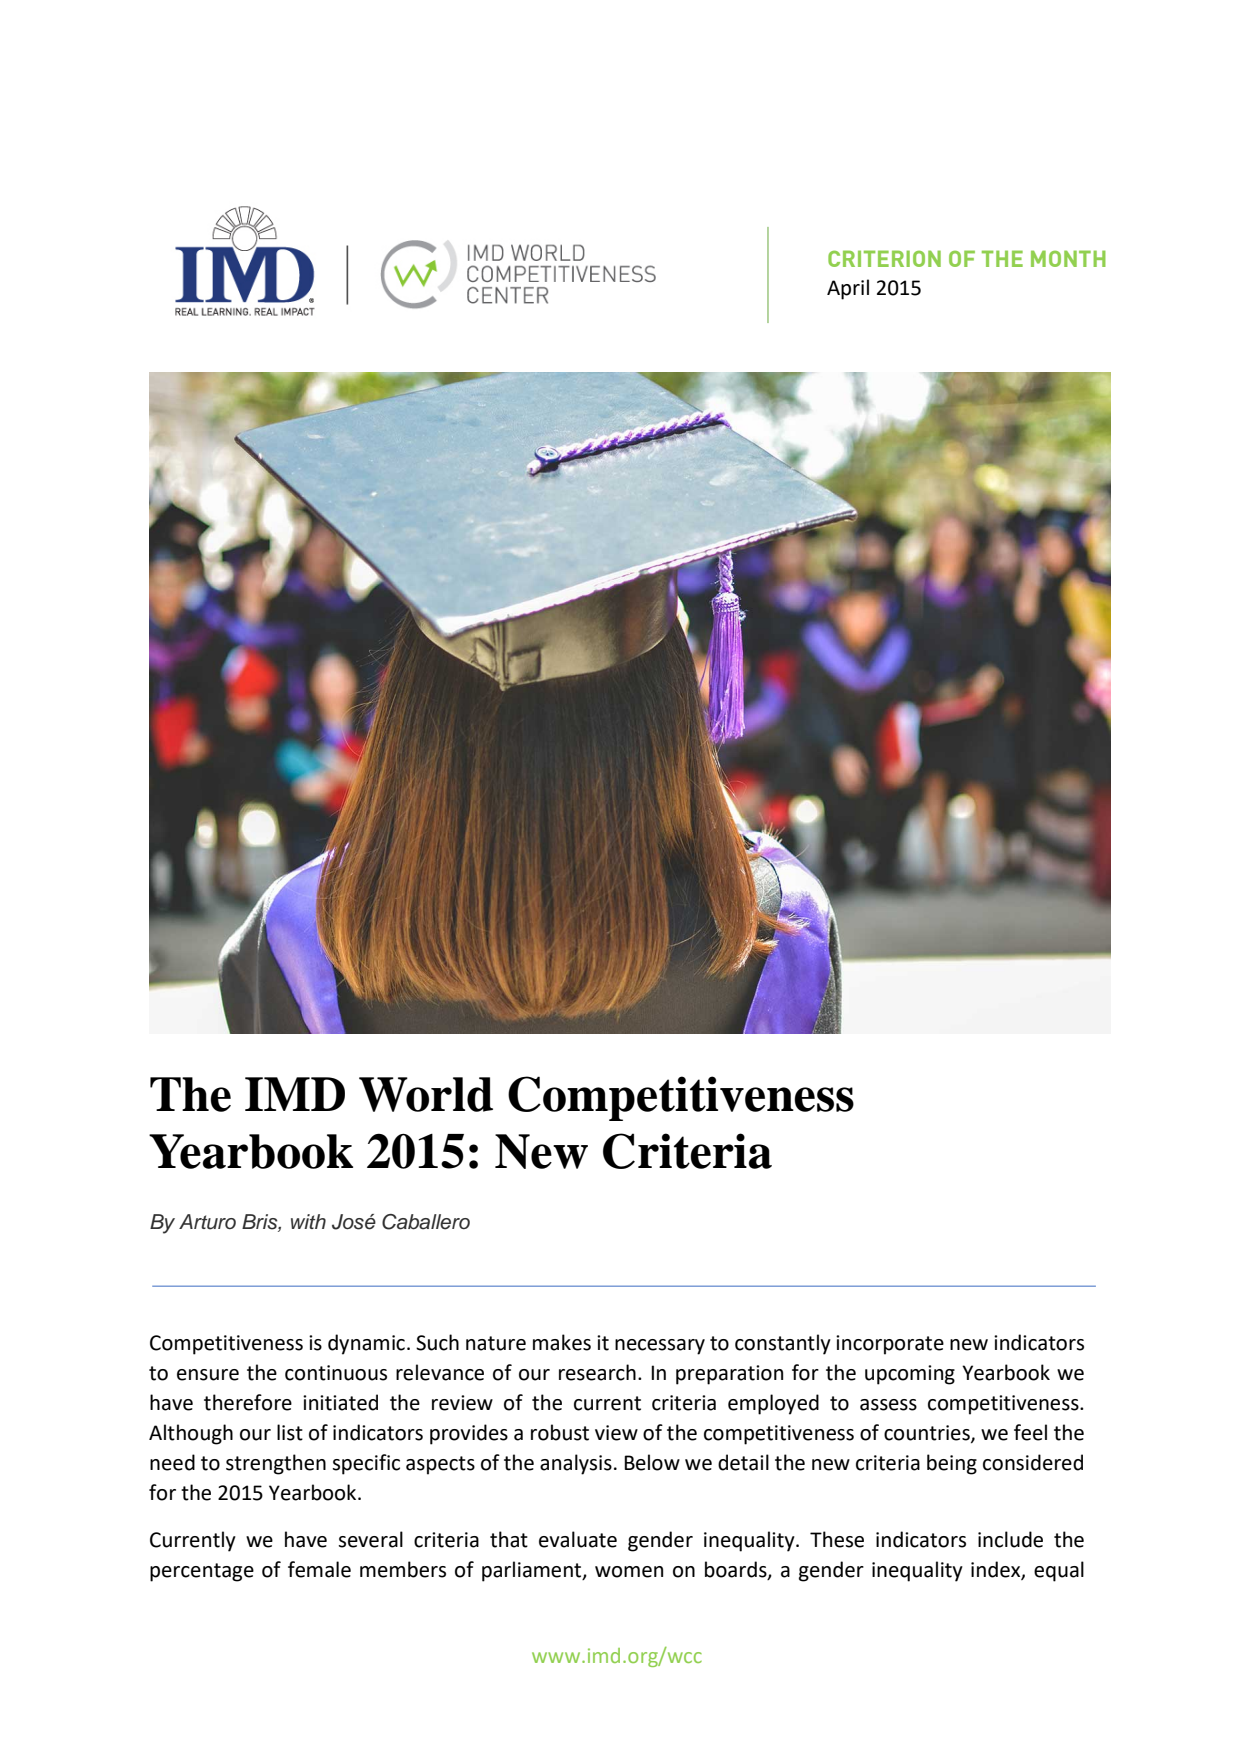 The height and width of the image is (1744, 1234). What do you see at coordinates (308, 1221) in the image?
I see `with` at bounding box center [308, 1221].
